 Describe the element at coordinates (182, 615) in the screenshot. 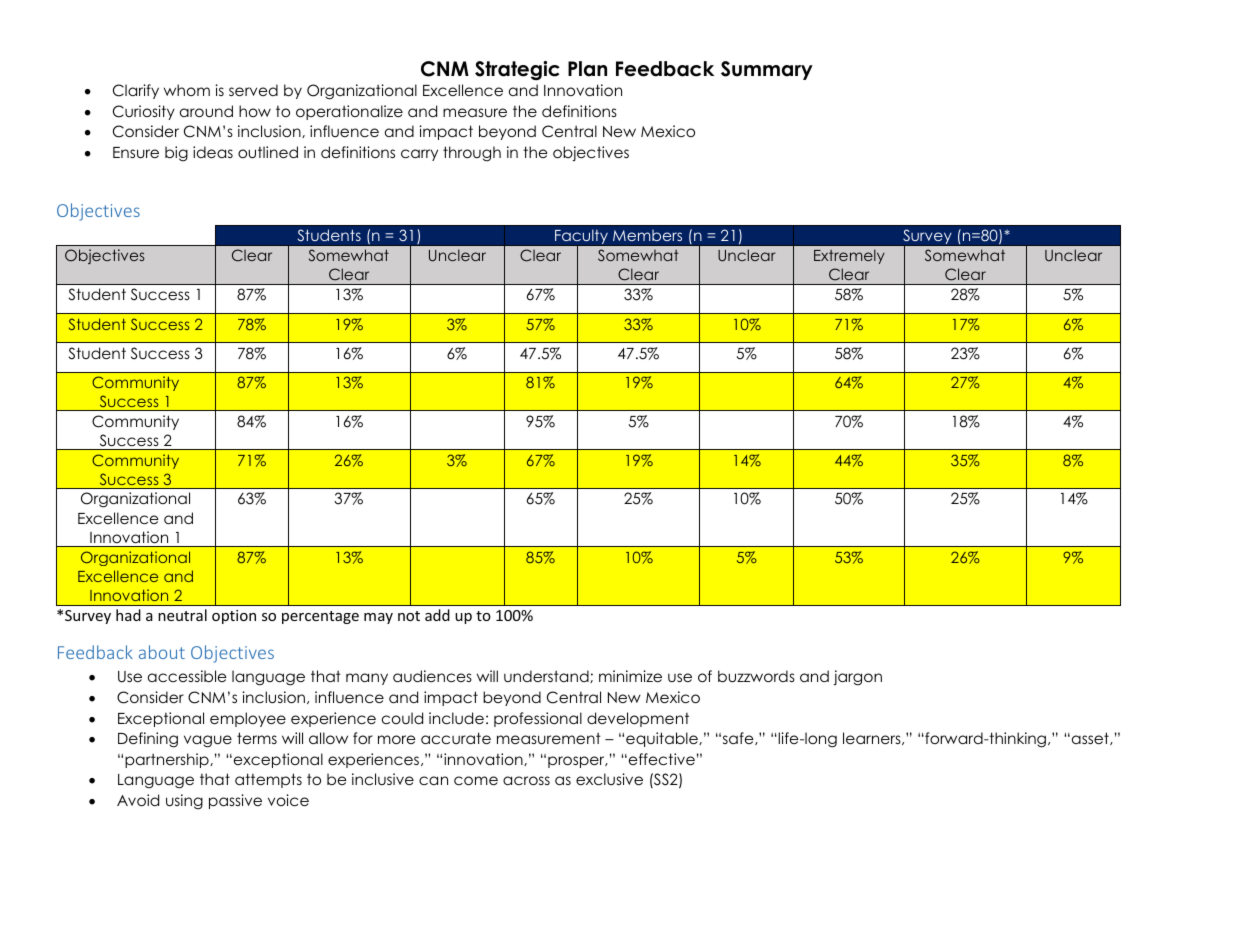

I see `neutral` at that location.
